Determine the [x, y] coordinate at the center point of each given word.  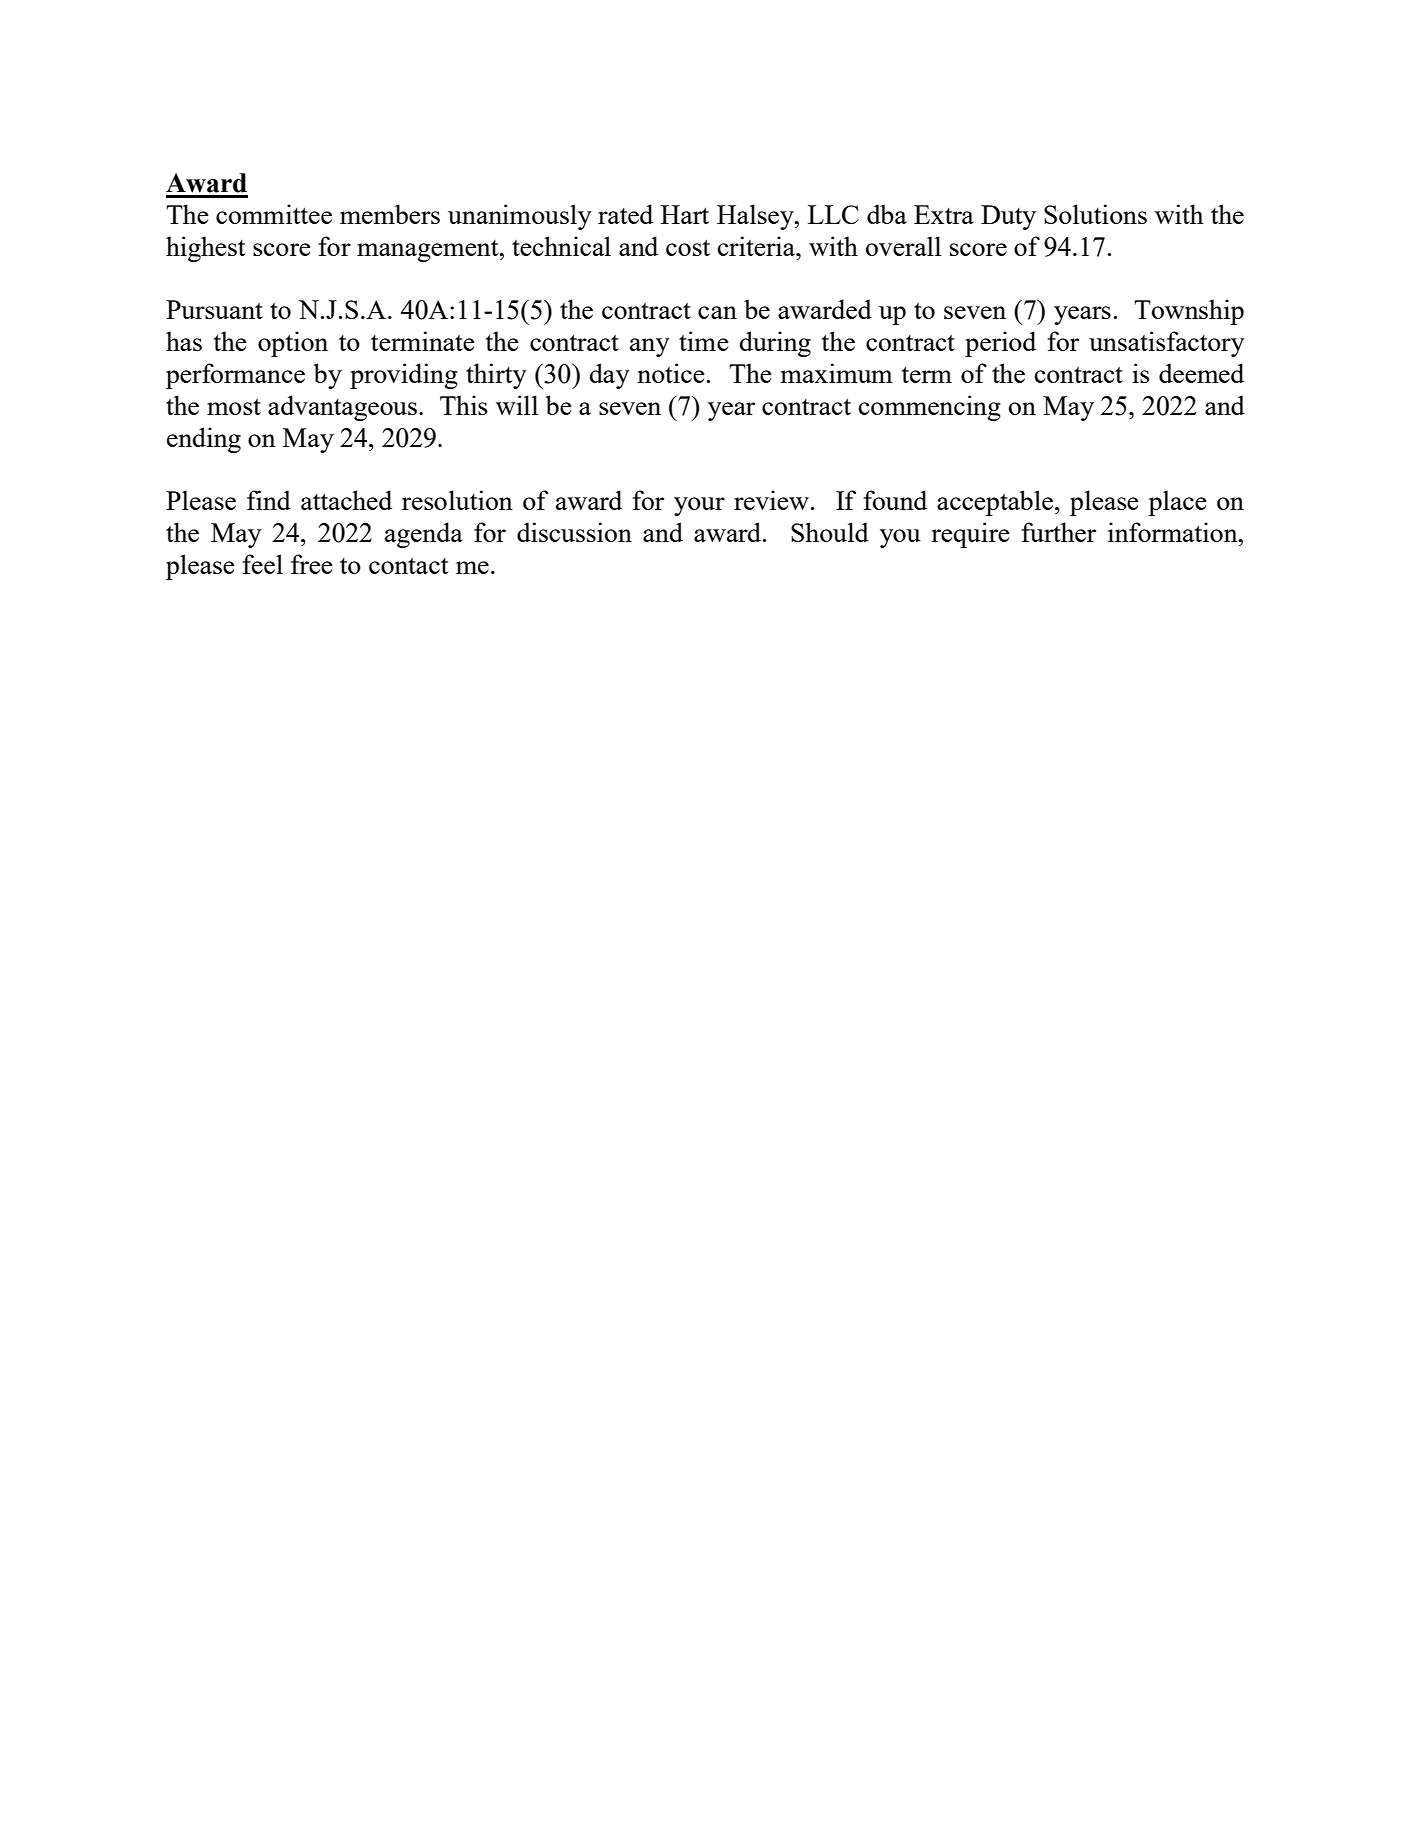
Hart [685, 214]
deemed [1201, 373]
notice [671, 373]
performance [235, 376]
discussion [574, 532]
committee [274, 214]
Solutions [1095, 214]
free [312, 564]
